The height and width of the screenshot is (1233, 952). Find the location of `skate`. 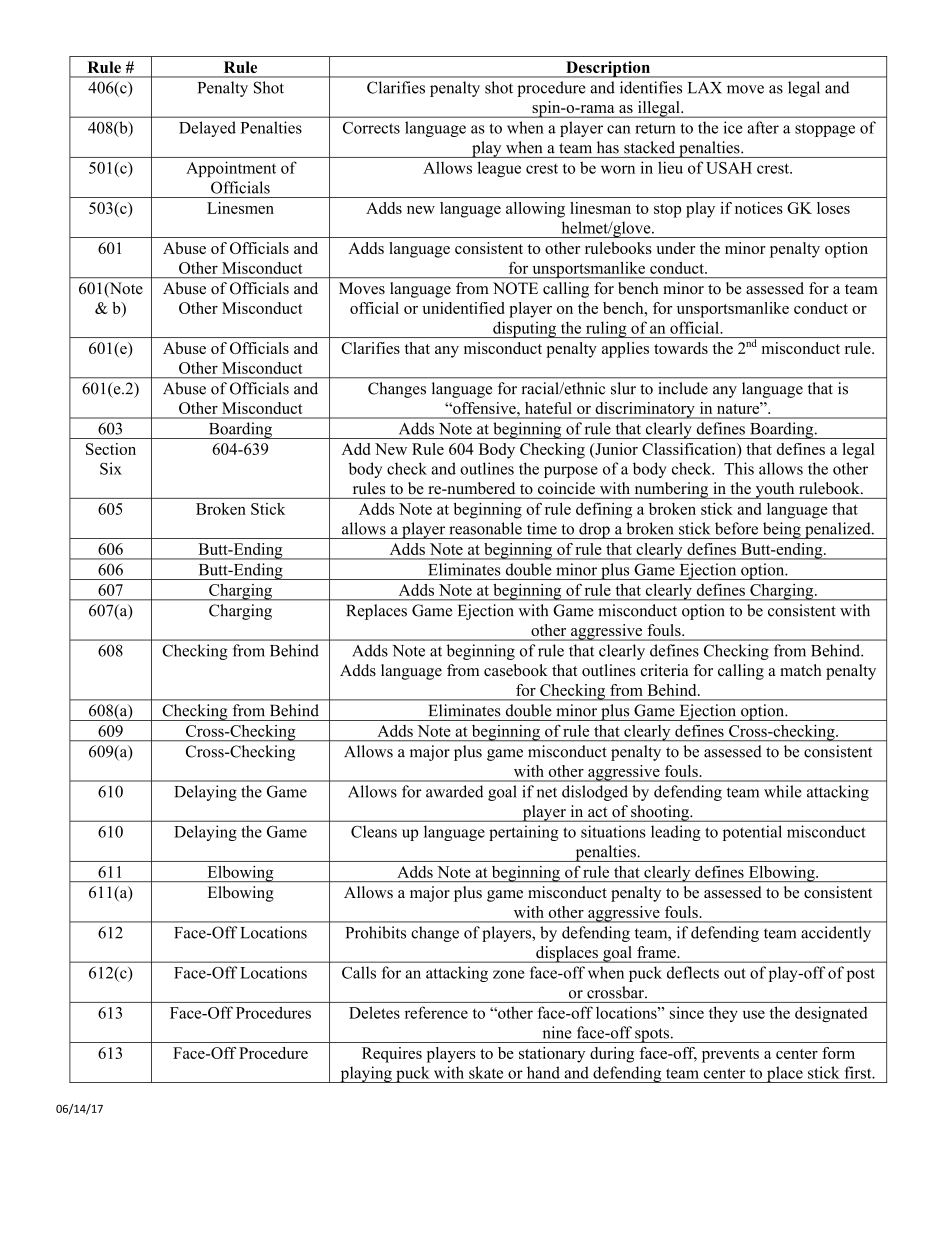

skate is located at coordinates (486, 1072).
